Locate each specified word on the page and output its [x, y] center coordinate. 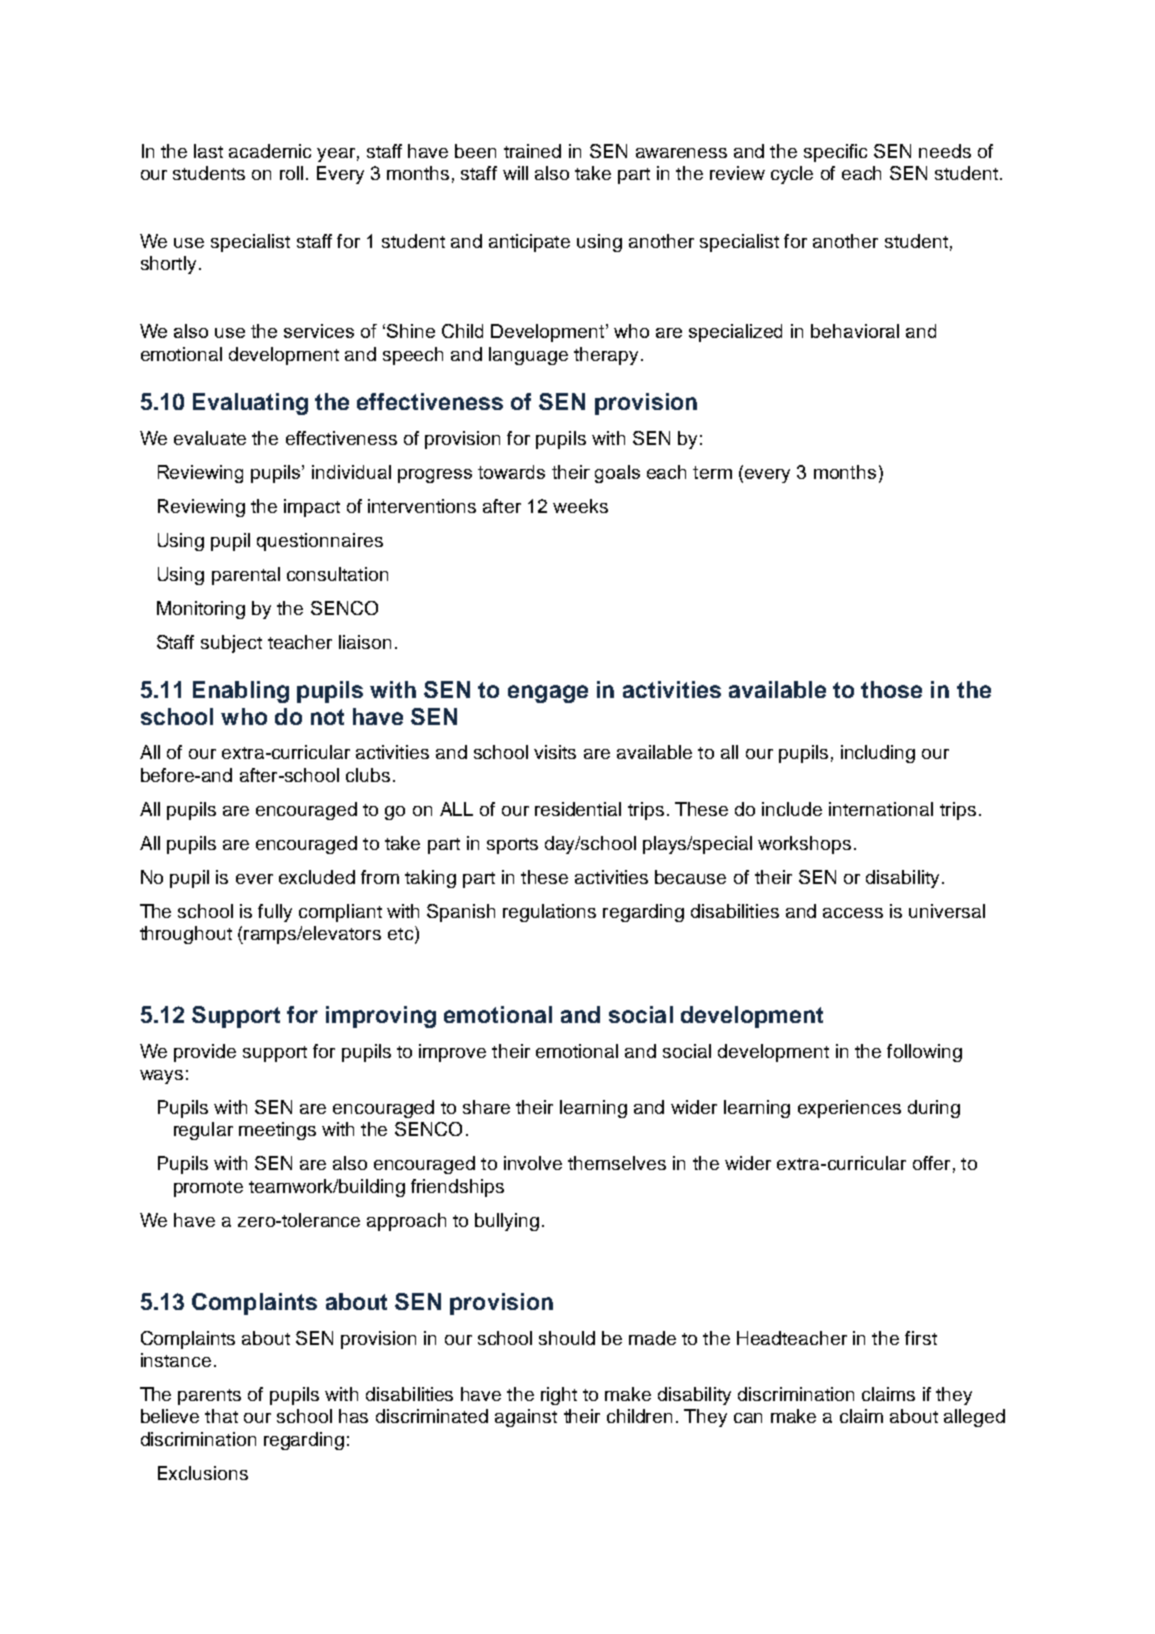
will [515, 173]
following [924, 1053]
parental [246, 576]
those [891, 689]
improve [452, 1053]
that [221, 1416]
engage [548, 694]
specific [835, 153]
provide [205, 1053]
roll [291, 173]
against [526, 1418]
